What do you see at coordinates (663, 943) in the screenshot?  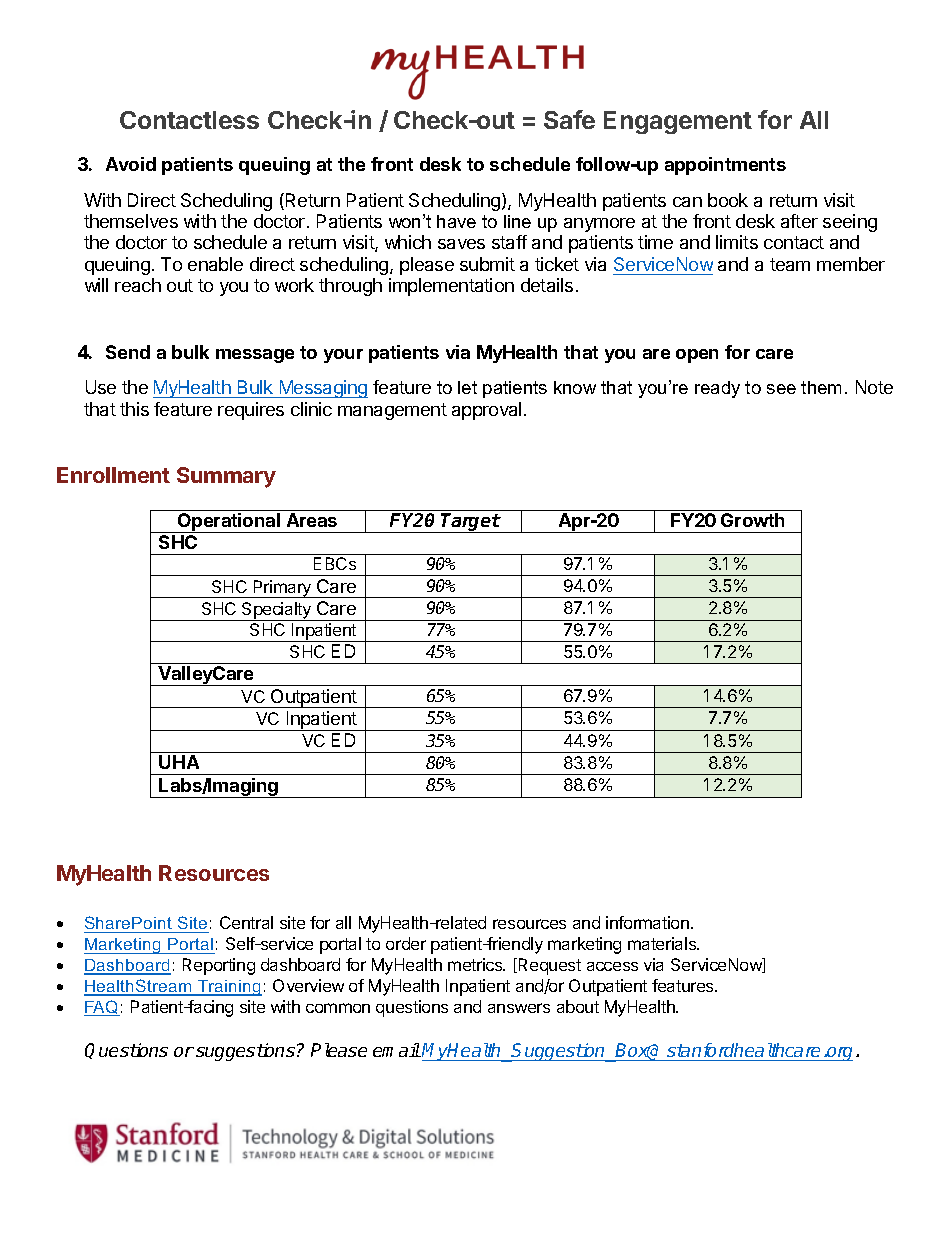 I see `materials` at bounding box center [663, 943].
